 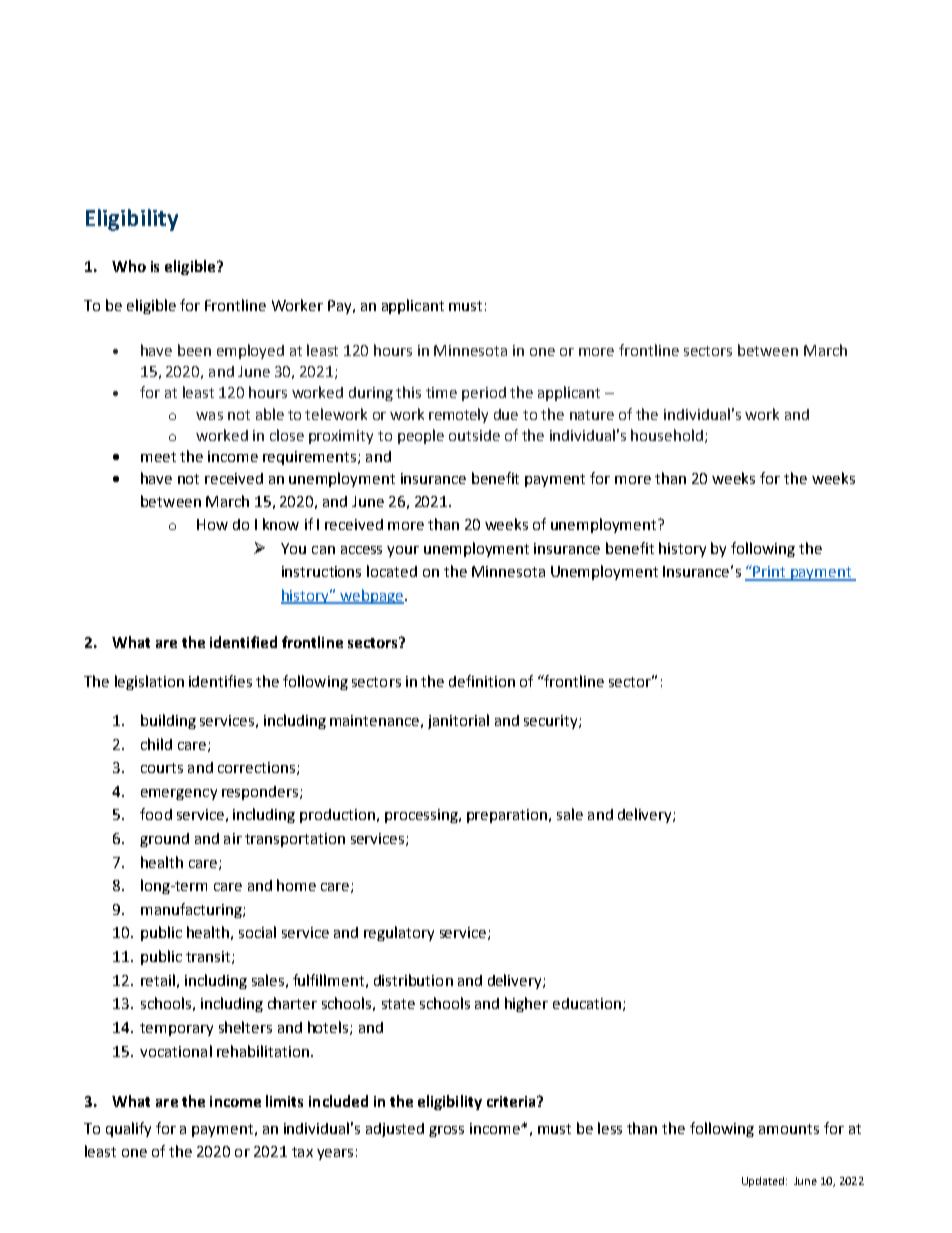 What do you see at coordinates (168, 721) in the screenshot?
I see `building` at bounding box center [168, 721].
